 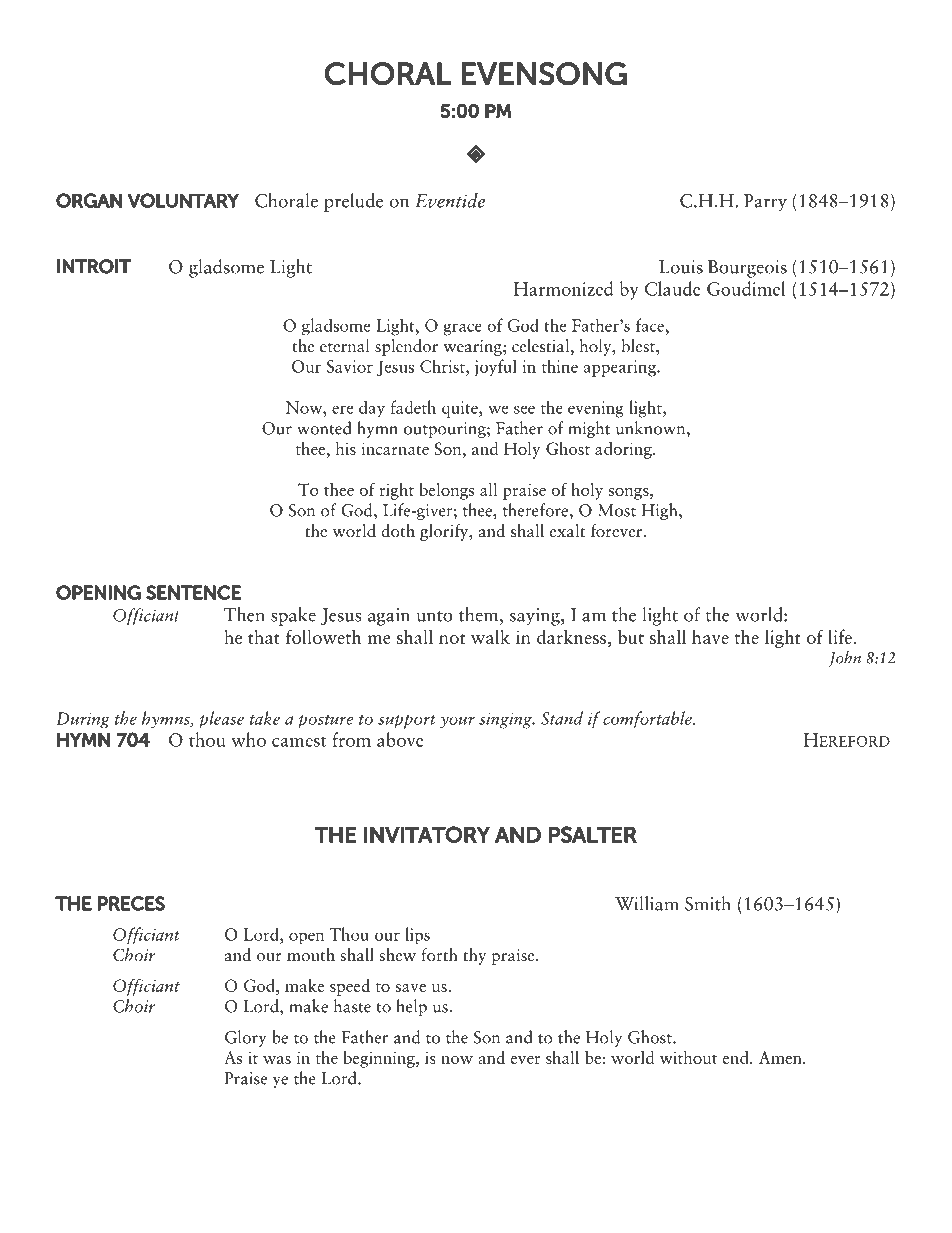 I want to click on his, so click(x=346, y=448).
